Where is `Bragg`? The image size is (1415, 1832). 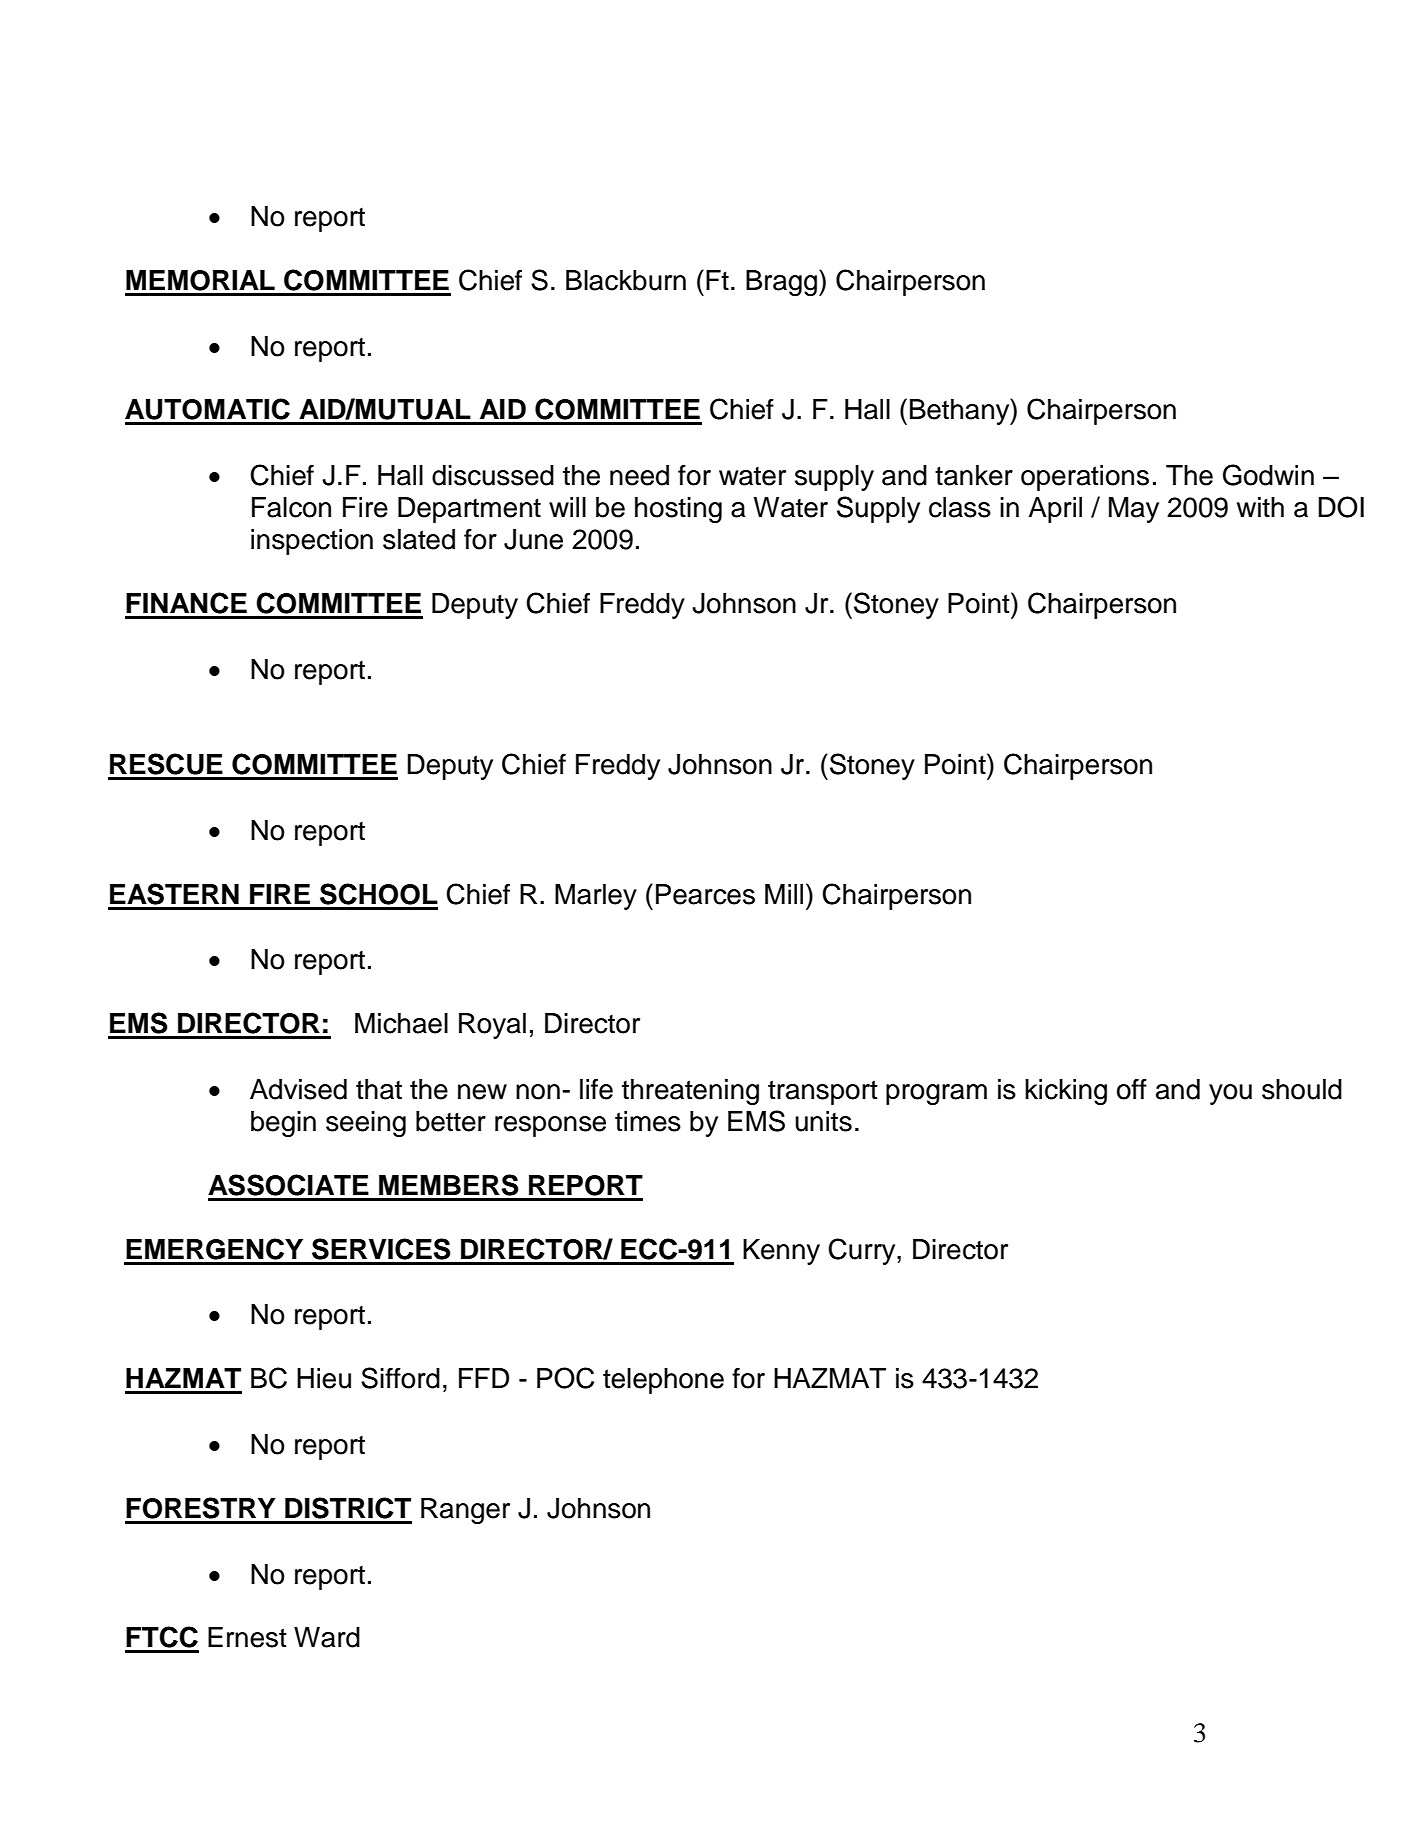 Bragg is located at coordinates (783, 282).
